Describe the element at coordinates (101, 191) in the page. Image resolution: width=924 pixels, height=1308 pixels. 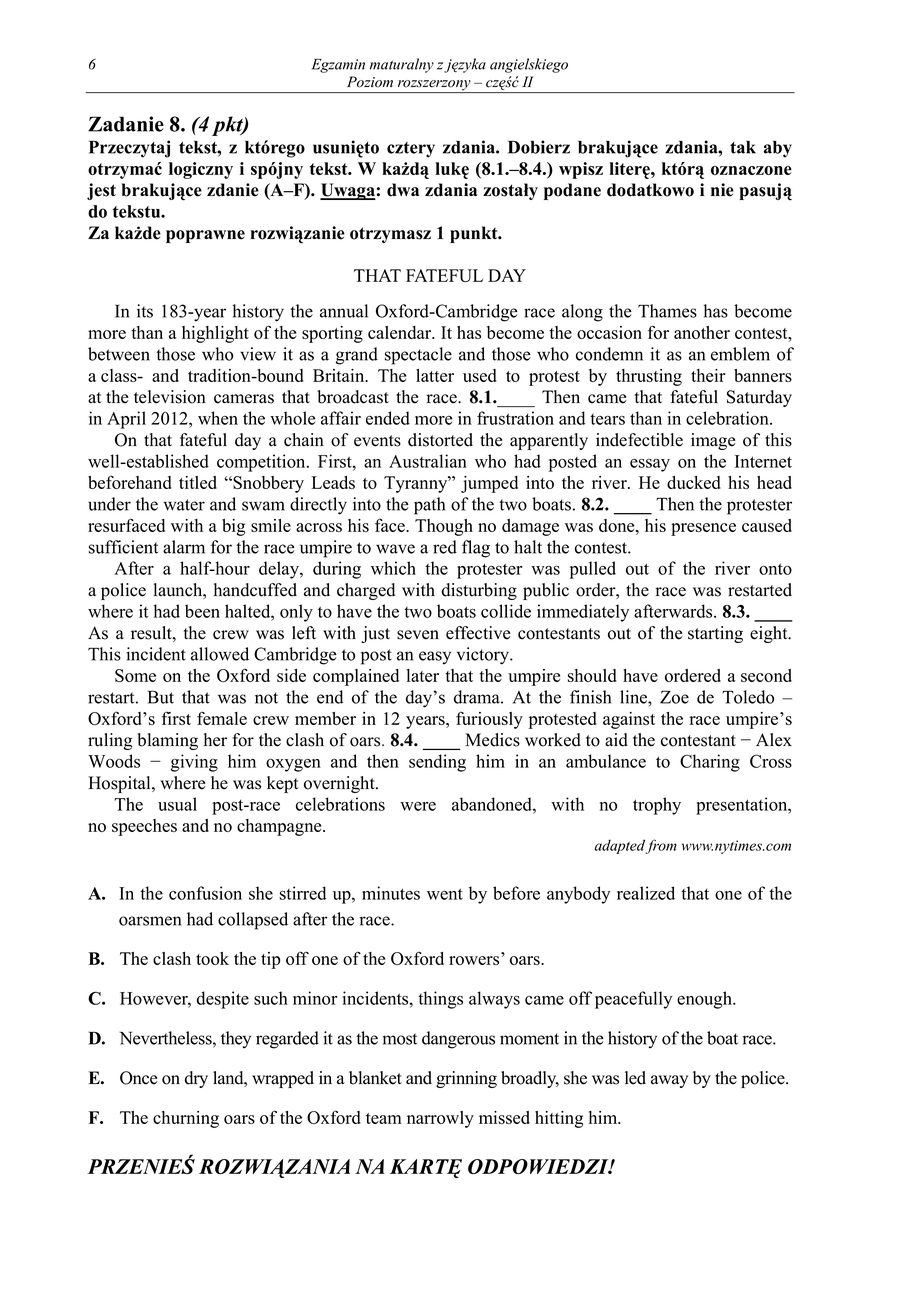
I see `jest` at that location.
